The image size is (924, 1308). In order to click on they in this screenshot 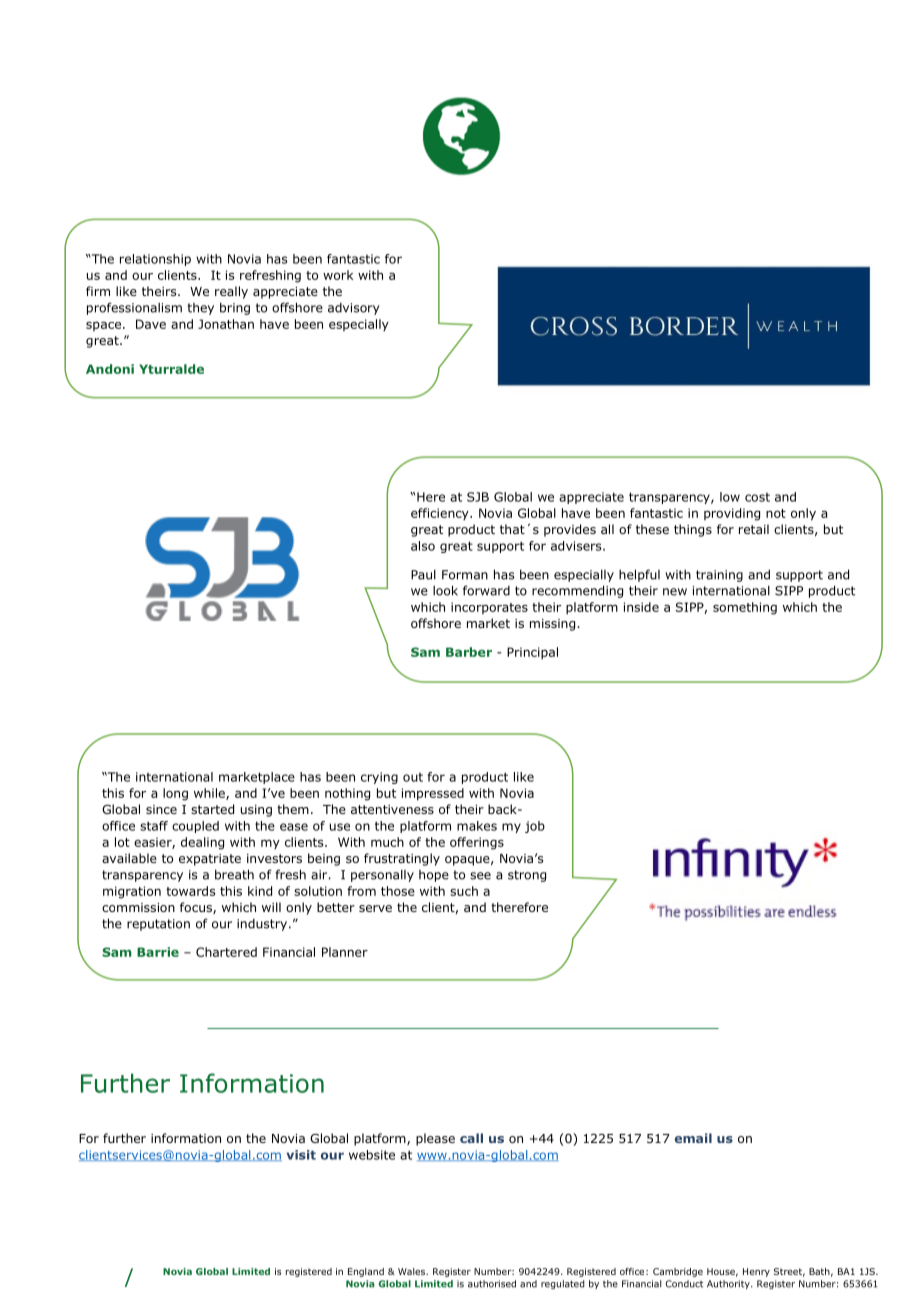, I will do `click(200, 309)`.
